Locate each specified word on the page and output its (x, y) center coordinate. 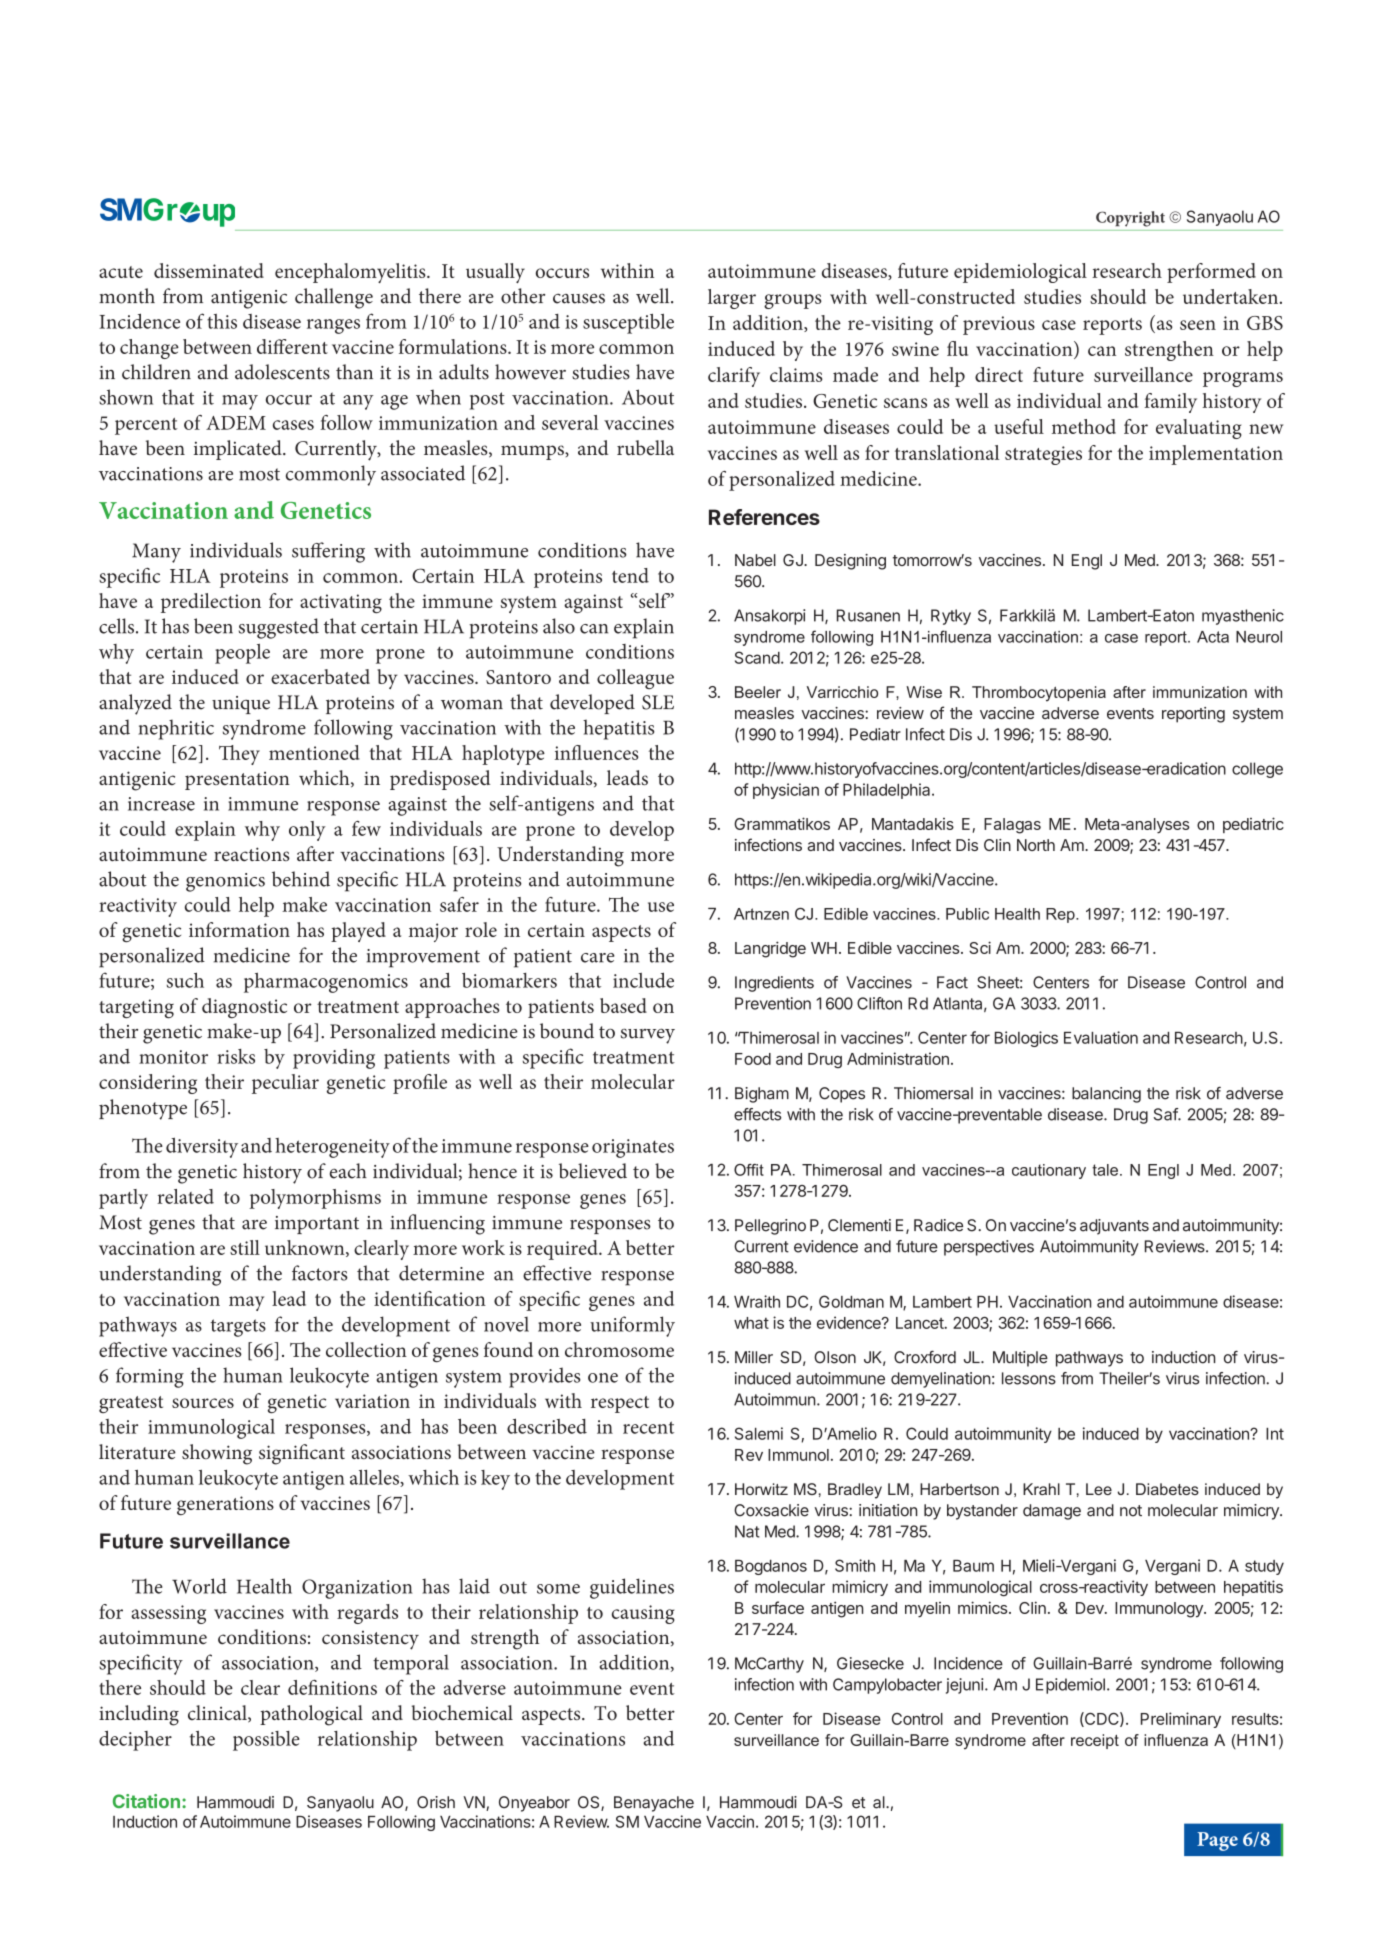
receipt (1095, 1741)
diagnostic (244, 1008)
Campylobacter (887, 1686)
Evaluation (1101, 1037)
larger (732, 299)
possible (266, 1741)
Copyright (1130, 219)
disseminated (209, 270)
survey (648, 1036)
